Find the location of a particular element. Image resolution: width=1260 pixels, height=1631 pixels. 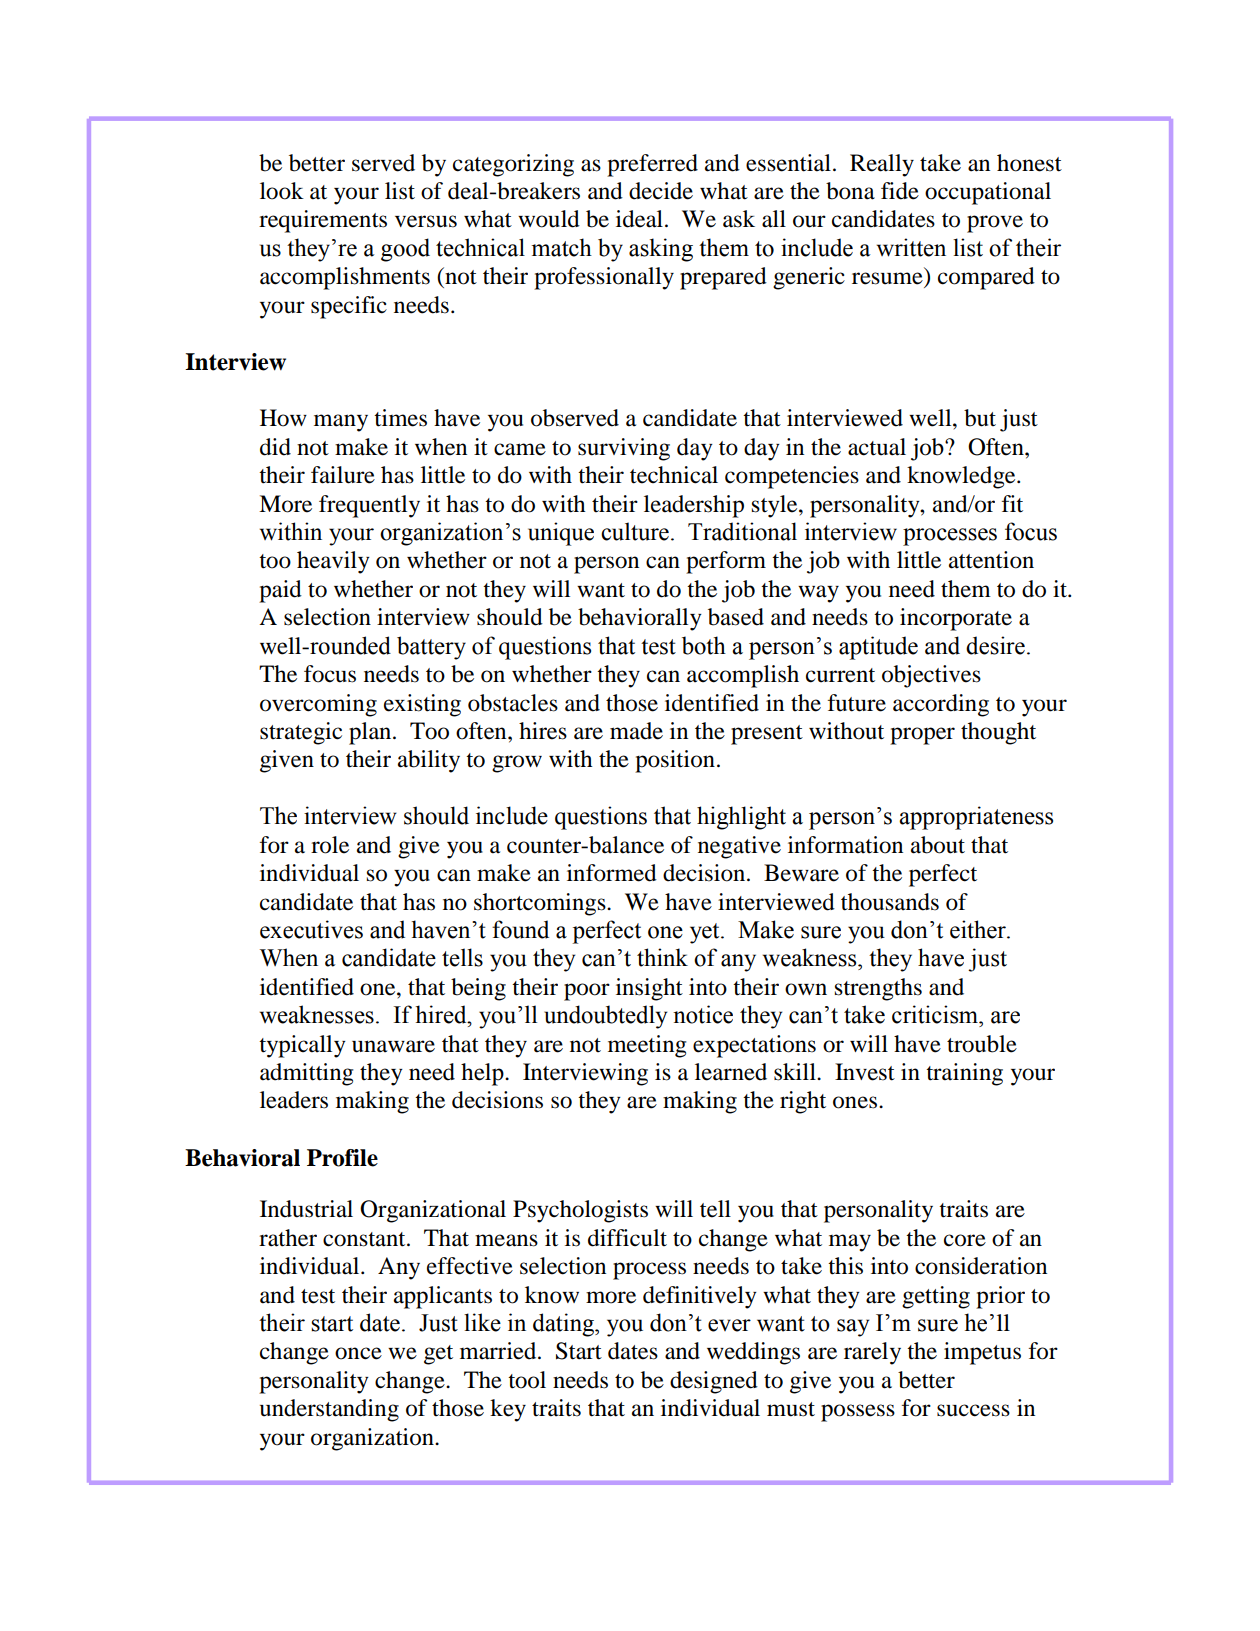

objectives is located at coordinates (931, 676).
